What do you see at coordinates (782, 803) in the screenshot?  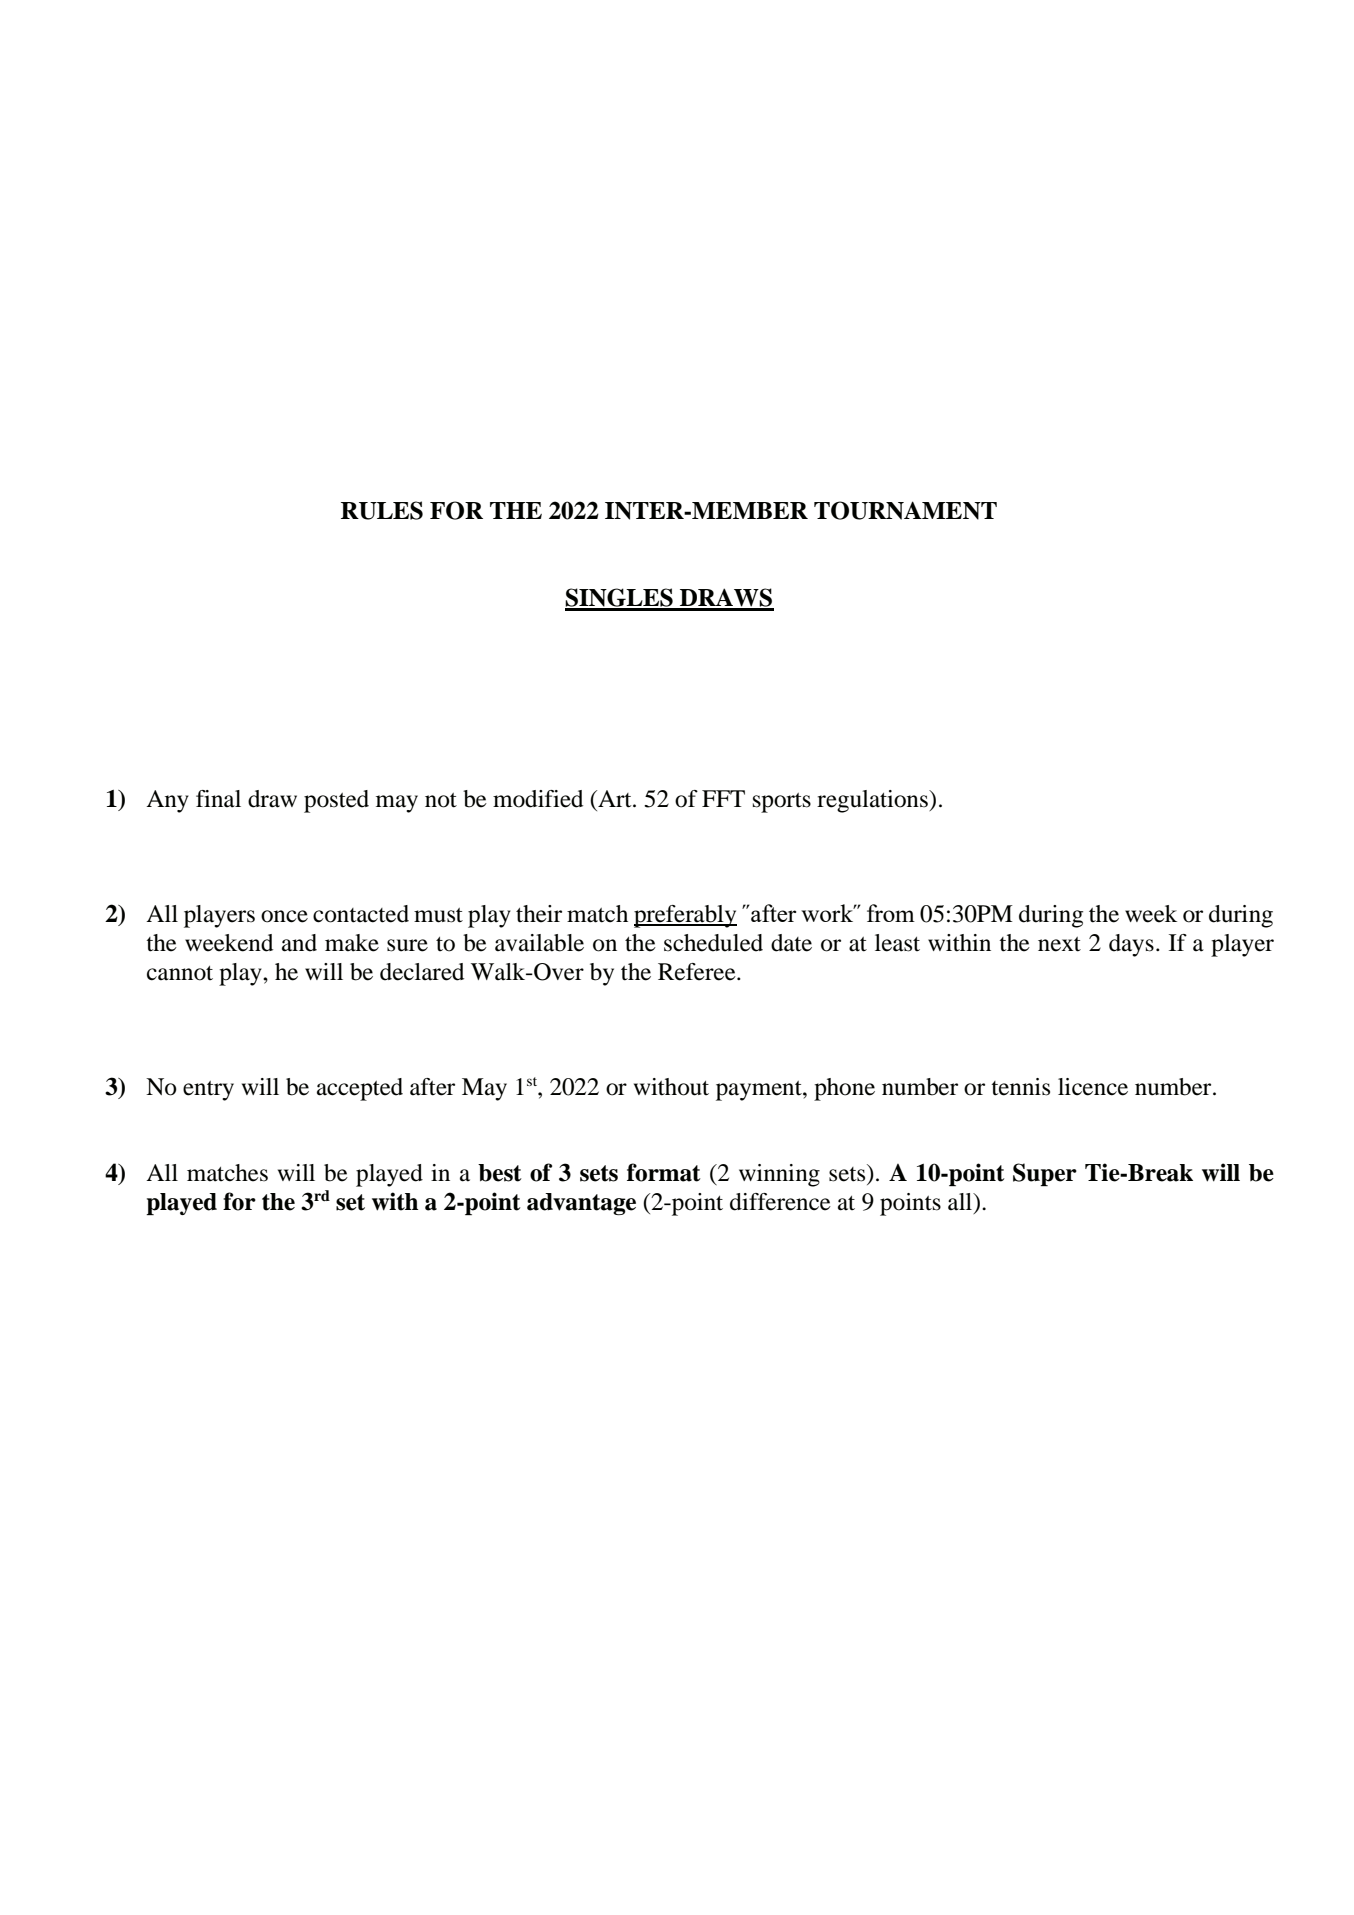 I see `sports` at bounding box center [782, 803].
